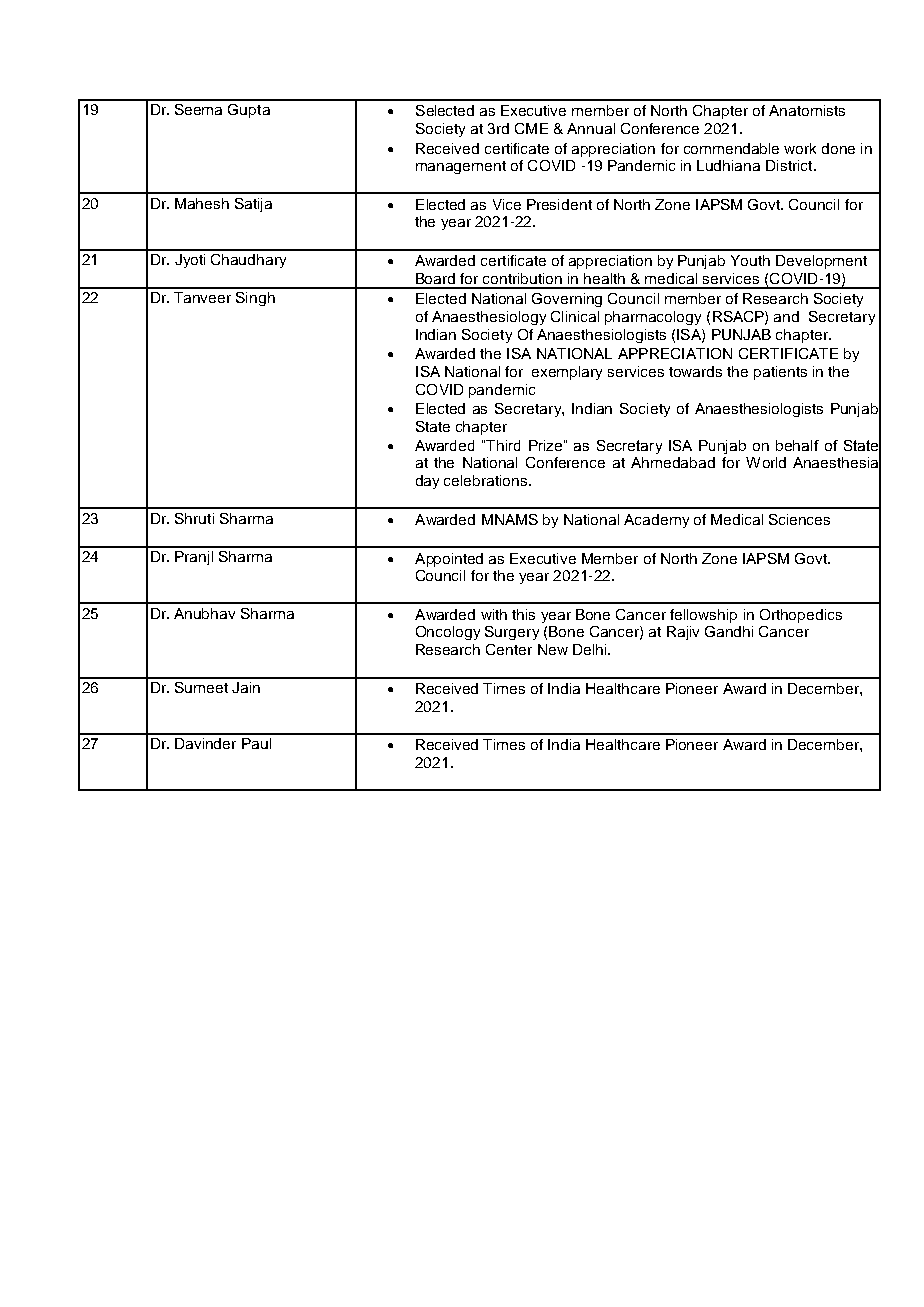 The image size is (924, 1307). What do you see at coordinates (256, 743) in the document?
I see `Paul` at bounding box center [256, 743].
